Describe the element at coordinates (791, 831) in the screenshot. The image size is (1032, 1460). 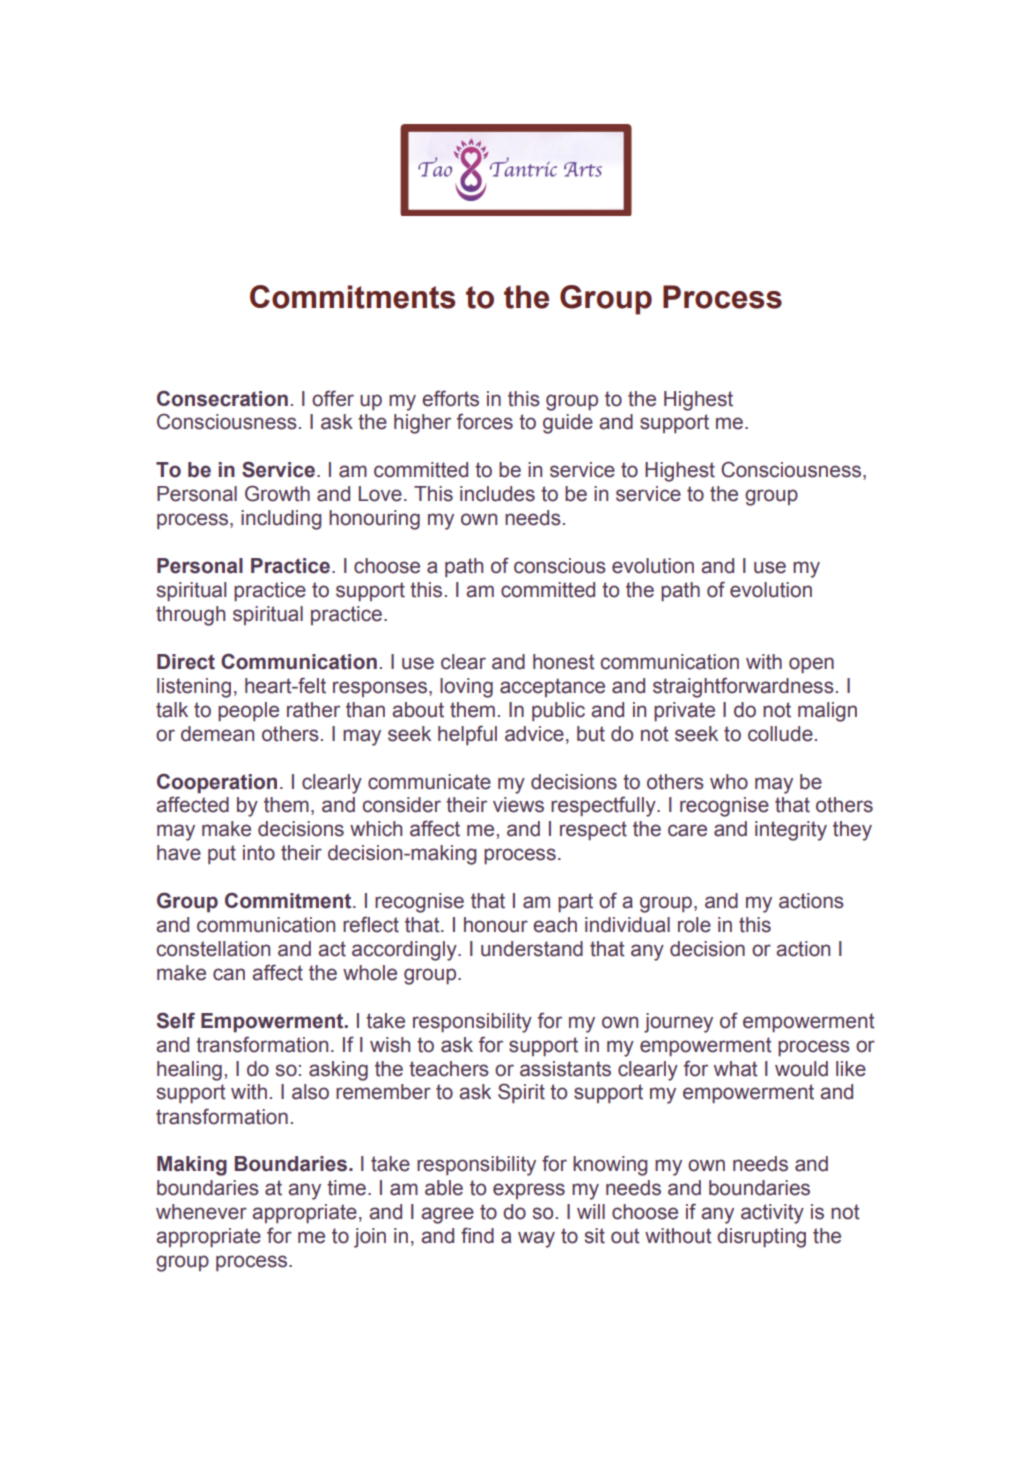
I see `integrity` at that location.
